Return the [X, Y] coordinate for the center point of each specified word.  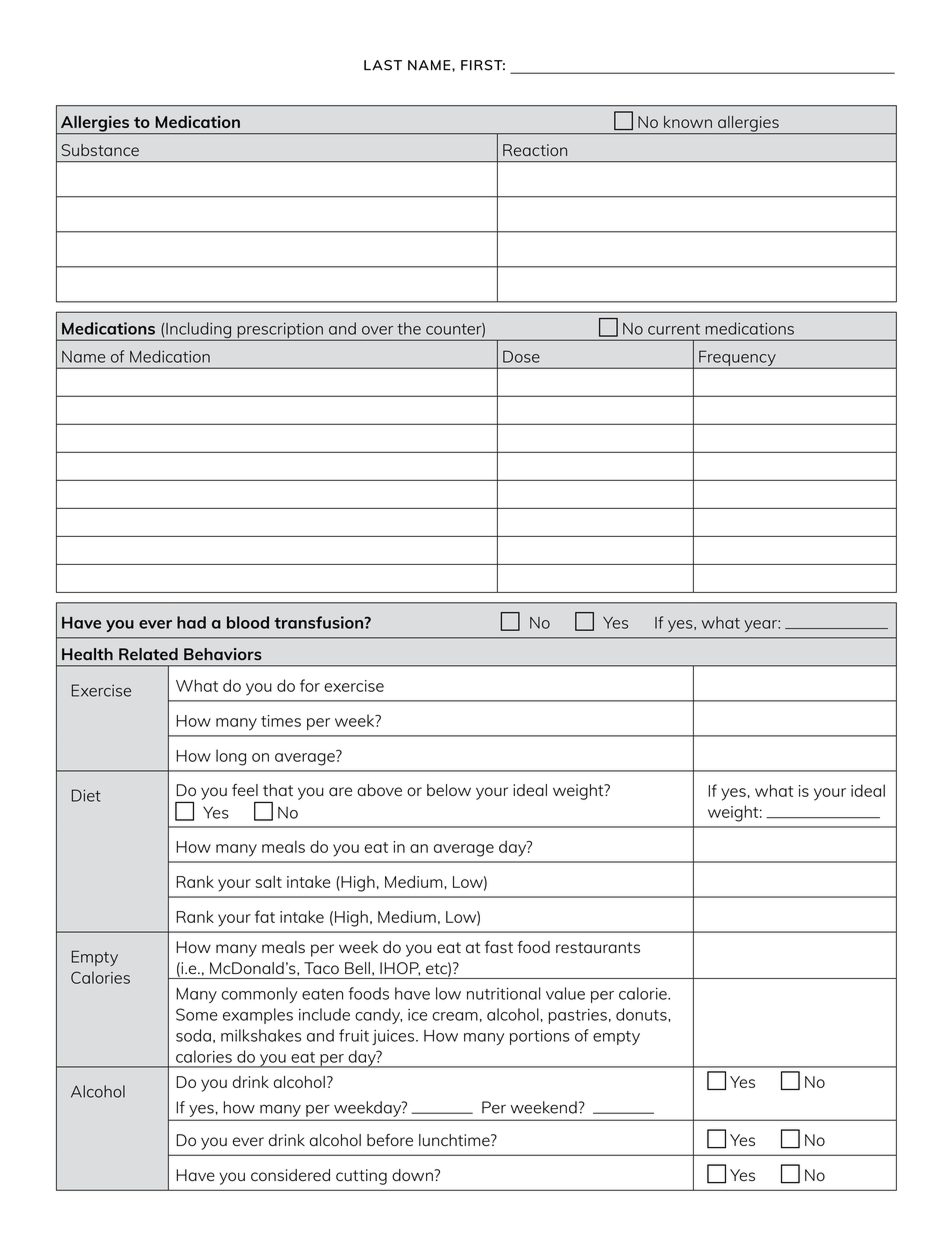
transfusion [320, 622]
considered [290, 1175]
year [761, 626]
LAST [383, 65]
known [688, 122]
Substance [100, 150]
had [191, 622]
